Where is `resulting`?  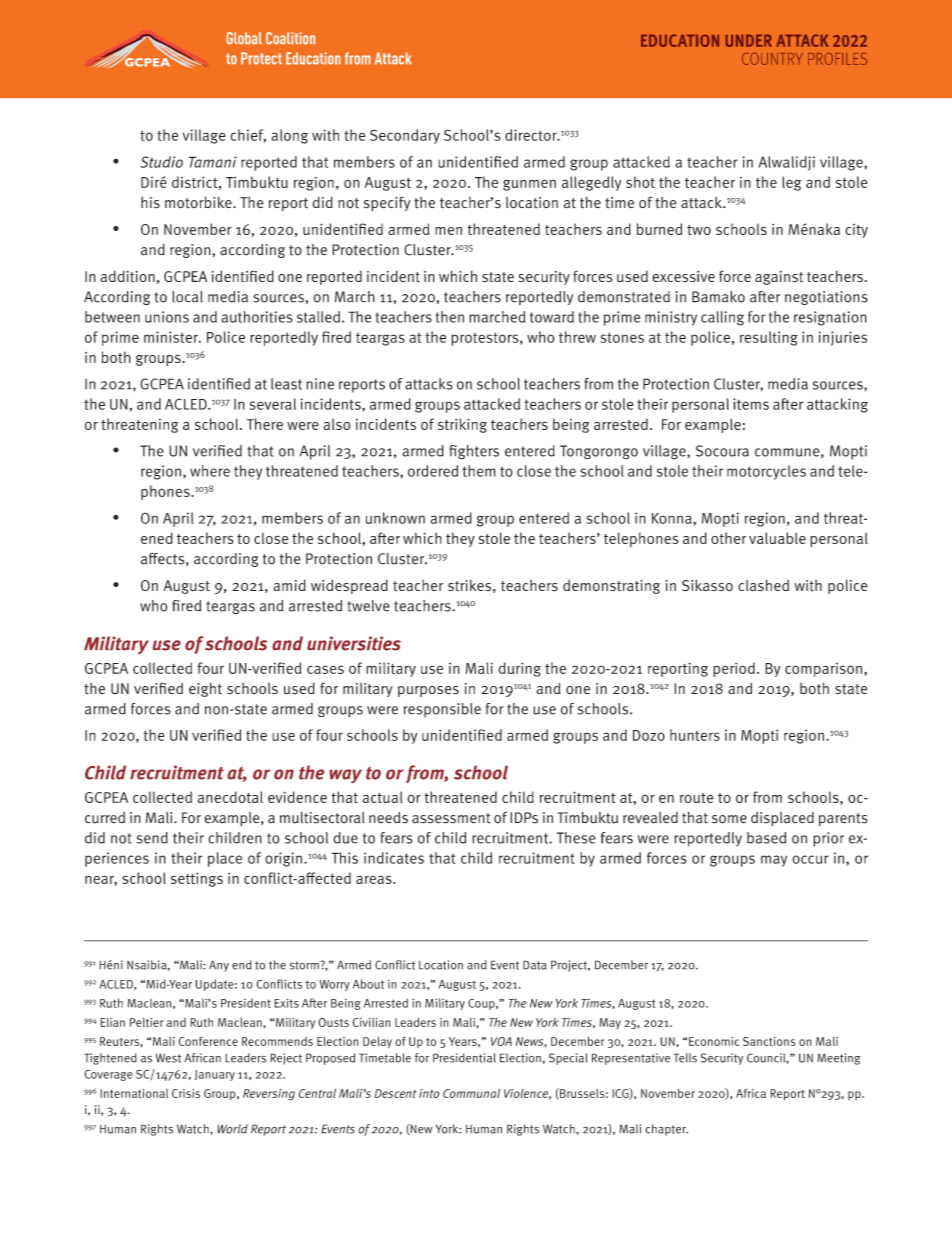
resulting is located at coordinates (769, 338).
